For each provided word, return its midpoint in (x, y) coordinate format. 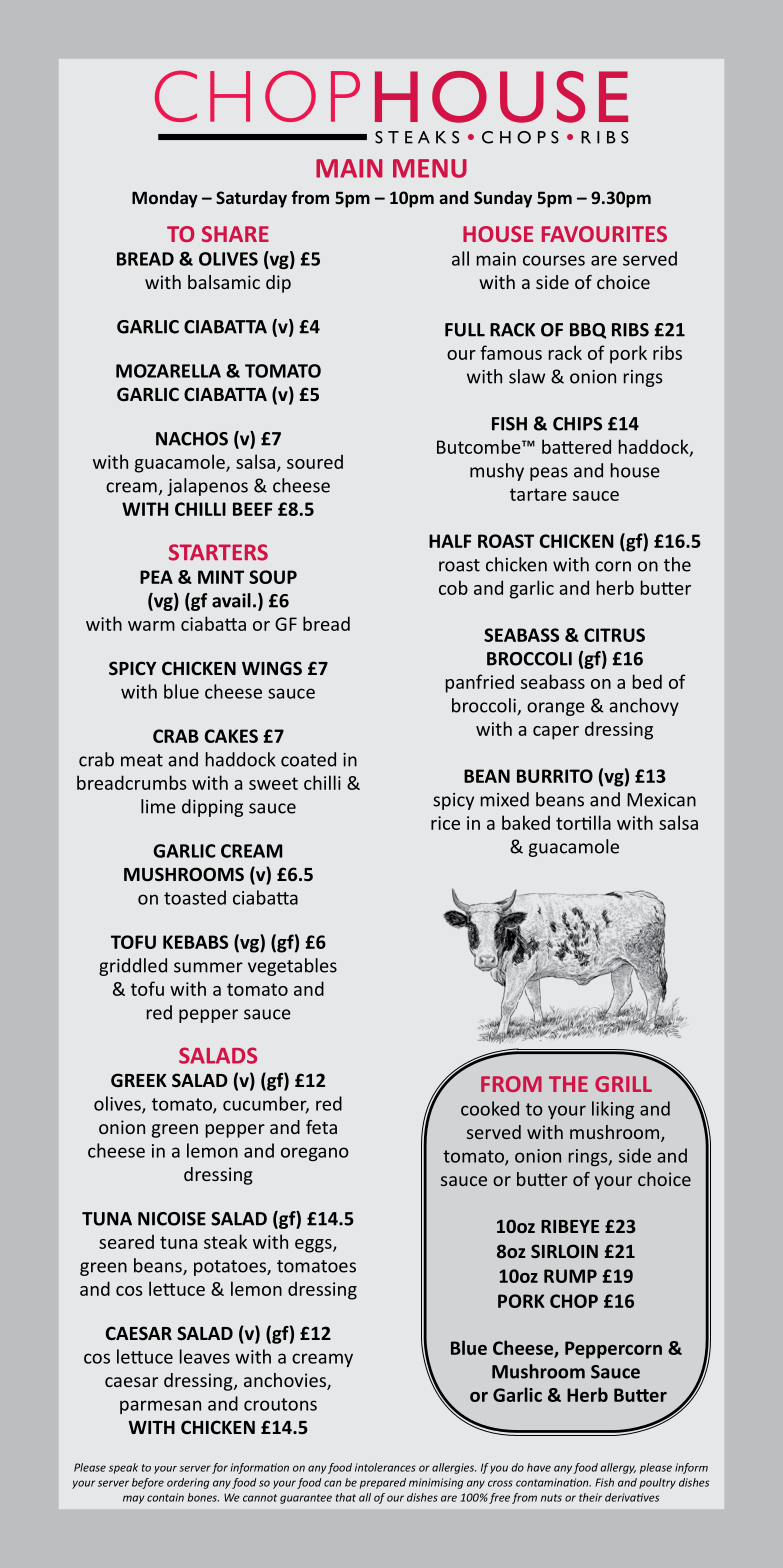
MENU (430, 168)
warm (151, 626)
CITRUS (614, 635)
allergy (618, 1468)
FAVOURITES (604, 234)
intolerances (385, 1467)
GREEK (139, 1080)
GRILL (623, 1084)
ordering (188, 1483)
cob (453, 587)
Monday (165, 199)
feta (321, 1127)
